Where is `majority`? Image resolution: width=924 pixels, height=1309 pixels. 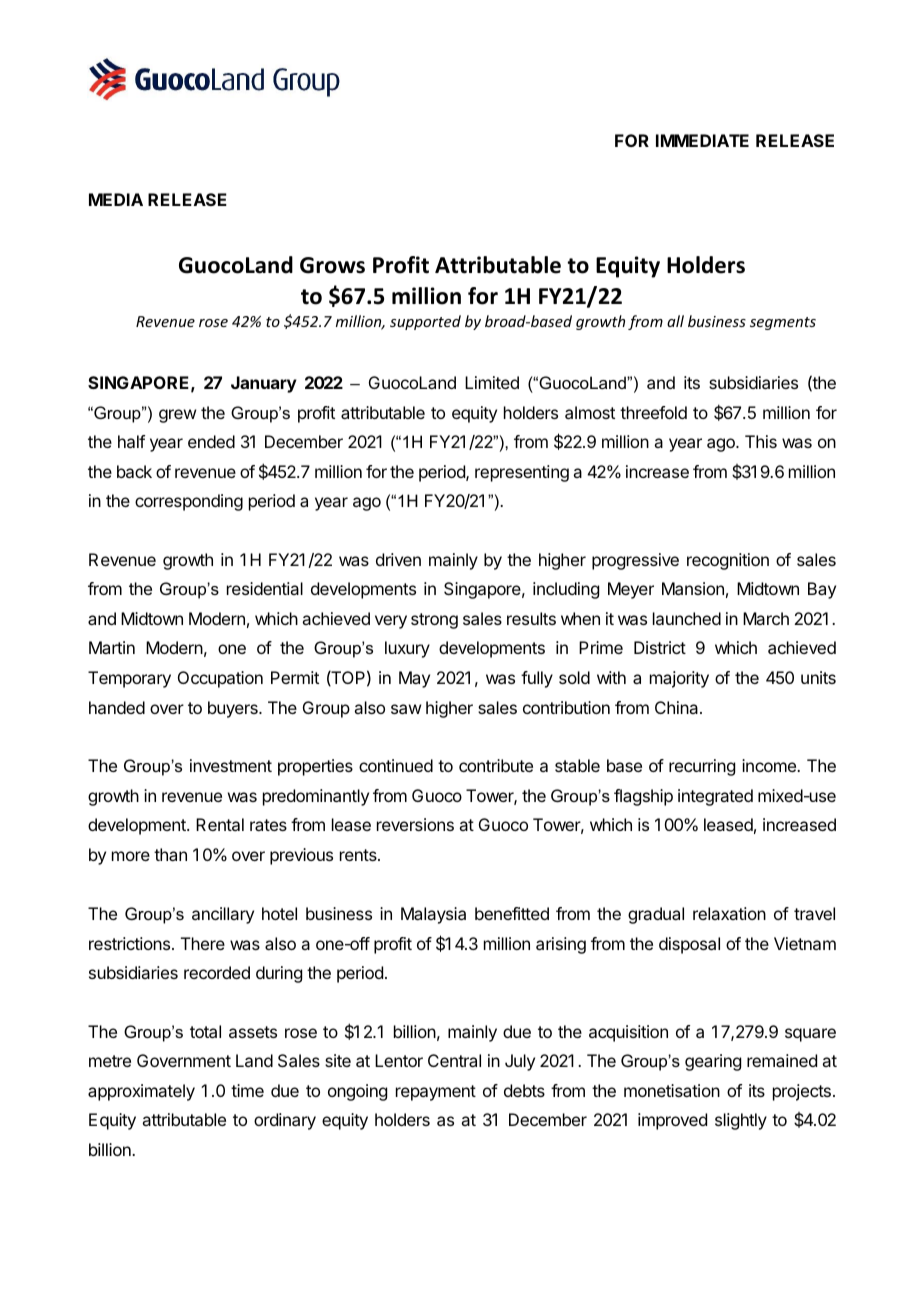 majority is located at coordinates (679, 679).
